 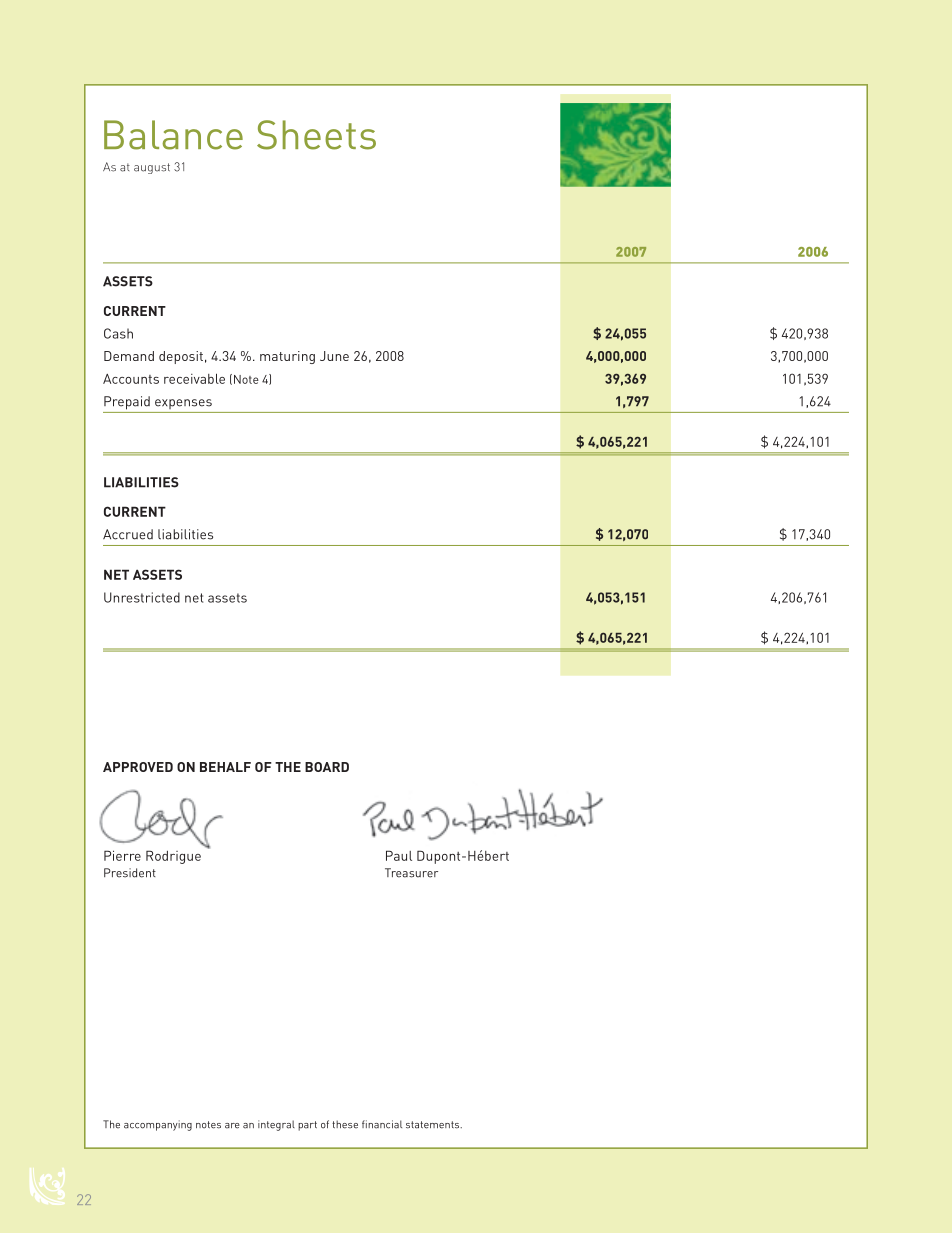 I want to click on integral, so click(x=276, y=1125).
